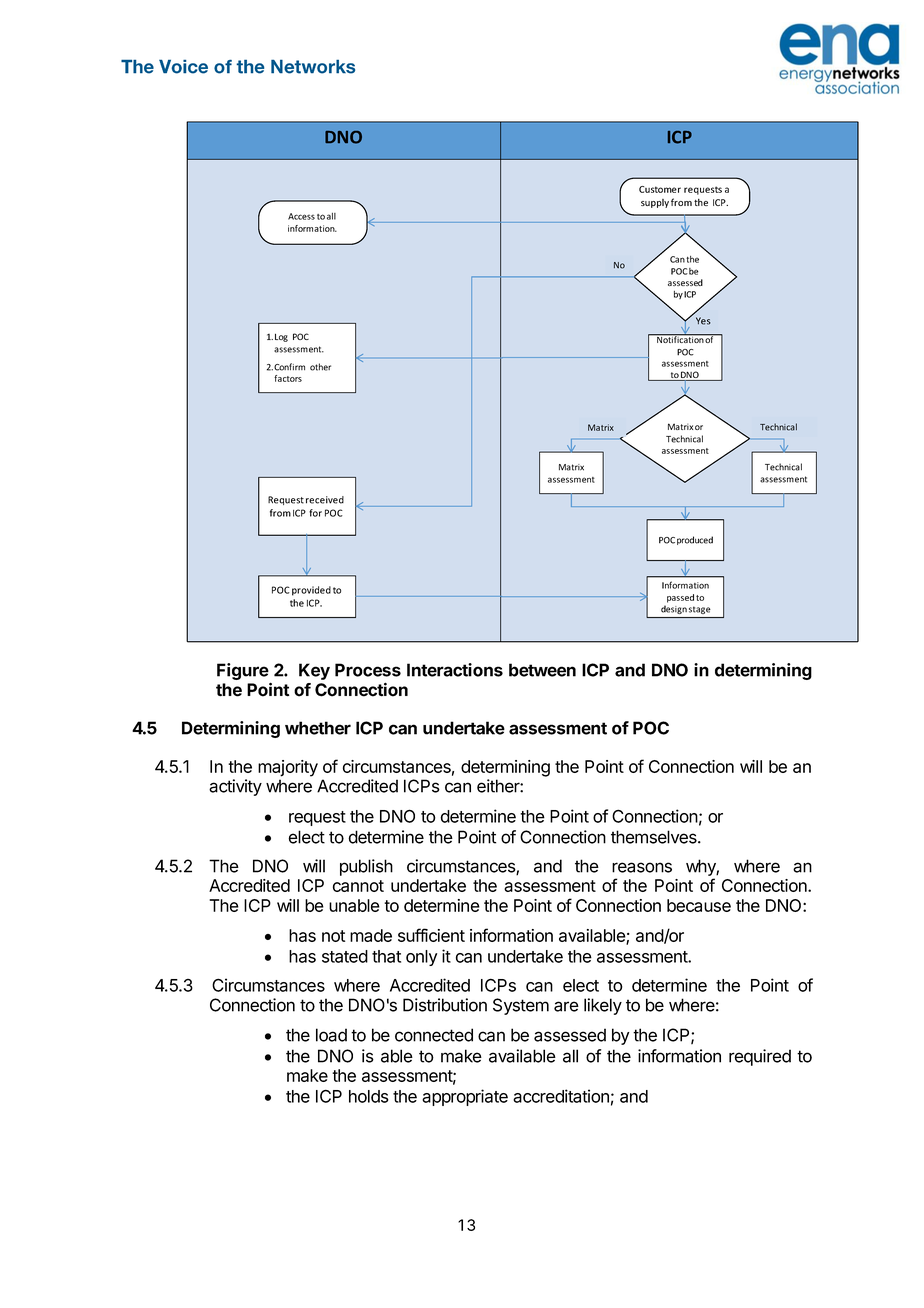 The image size is (924, 1308). What do you see at coordinates (331, 1035) in the screenshot?
I see `load` at bounding box center [331, 1035].
